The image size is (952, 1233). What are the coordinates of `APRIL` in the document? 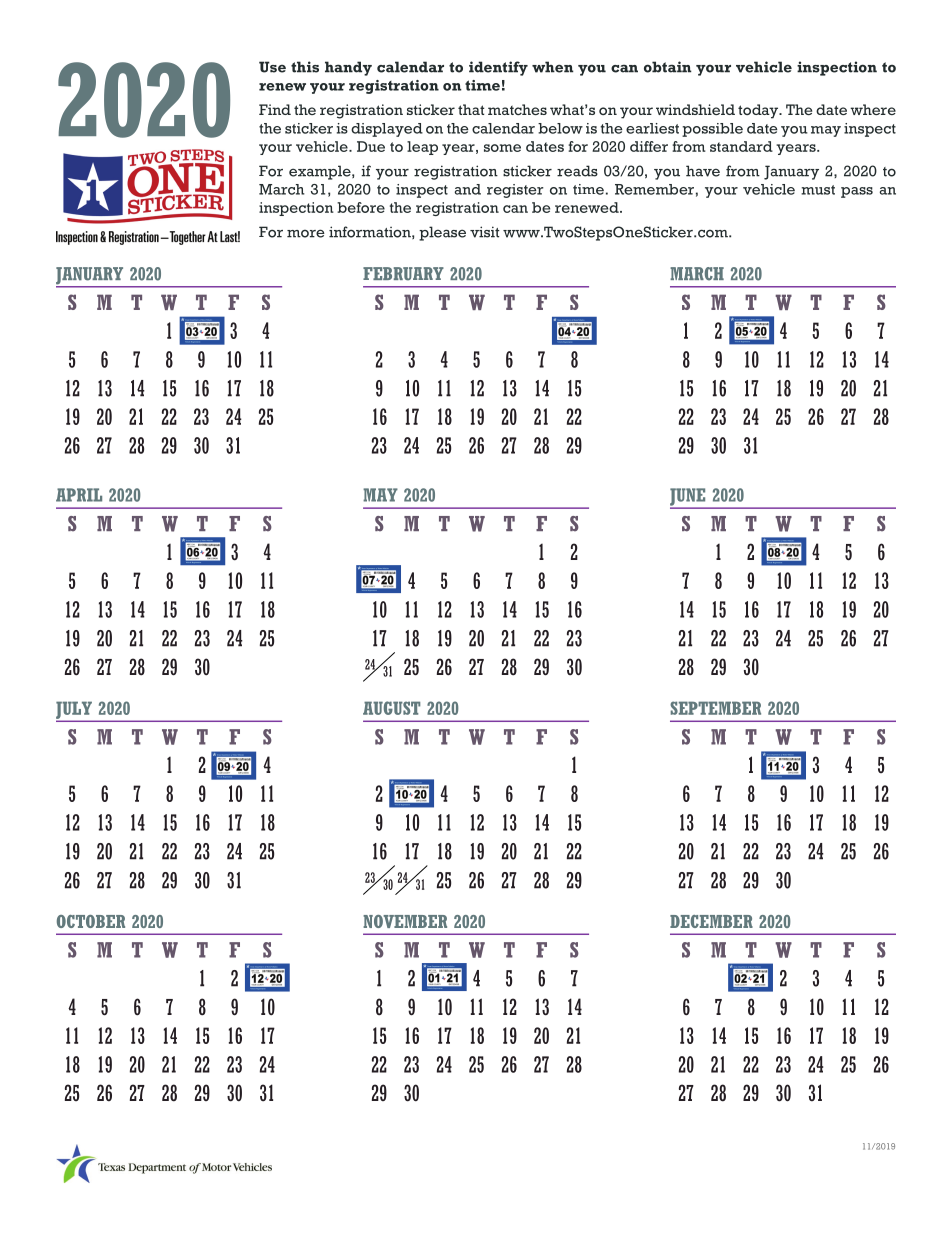 It's located at (79, 495).
